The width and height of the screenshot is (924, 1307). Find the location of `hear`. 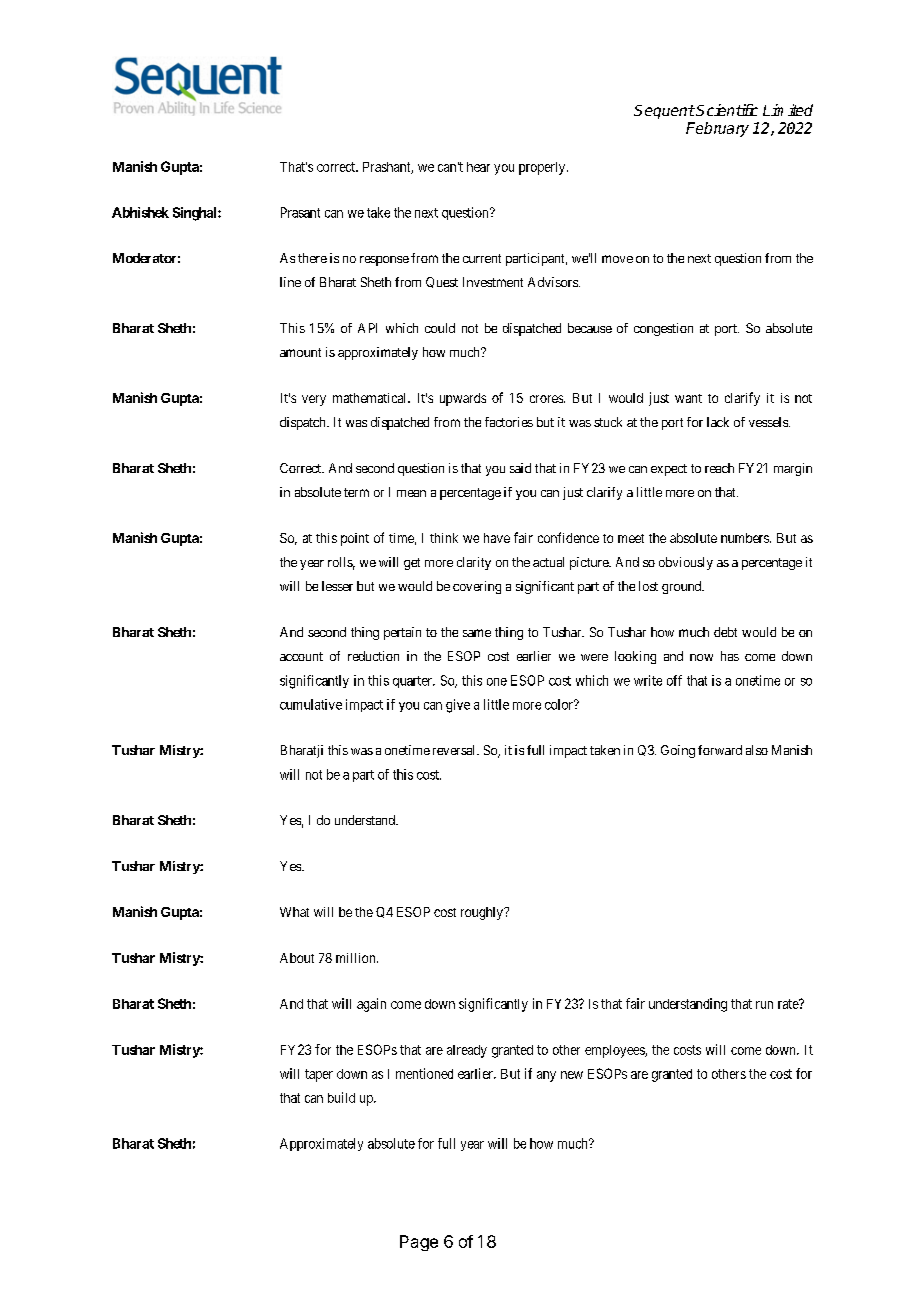

hear is located at coordinates (478, 167).
